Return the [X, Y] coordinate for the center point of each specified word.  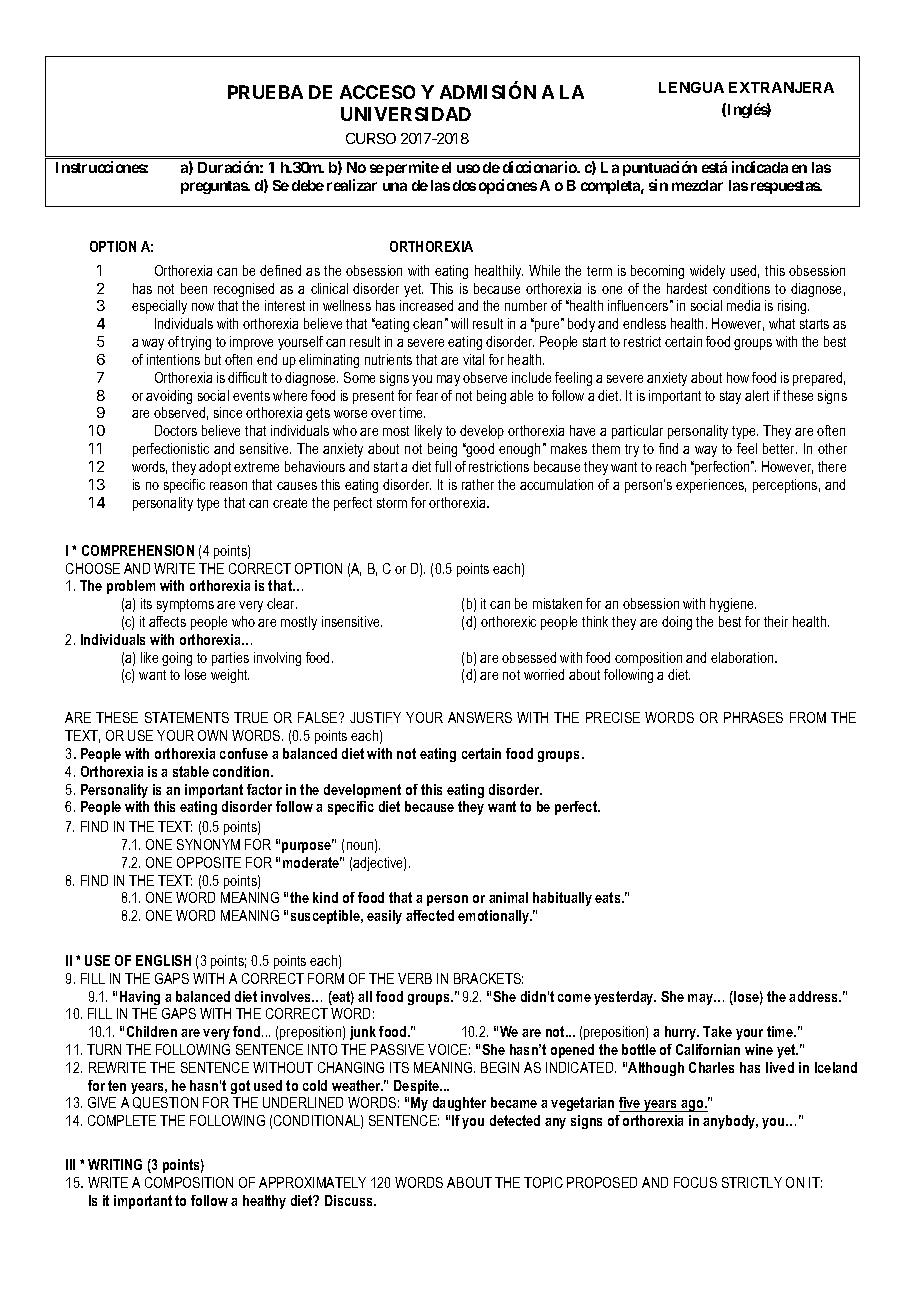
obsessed [529, 657]
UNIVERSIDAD [406, 114]
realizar [352, 185]
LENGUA [691, 87]
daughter [459, 1104]
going [177, 659]
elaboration [743, 657]
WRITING [115, 1164]
